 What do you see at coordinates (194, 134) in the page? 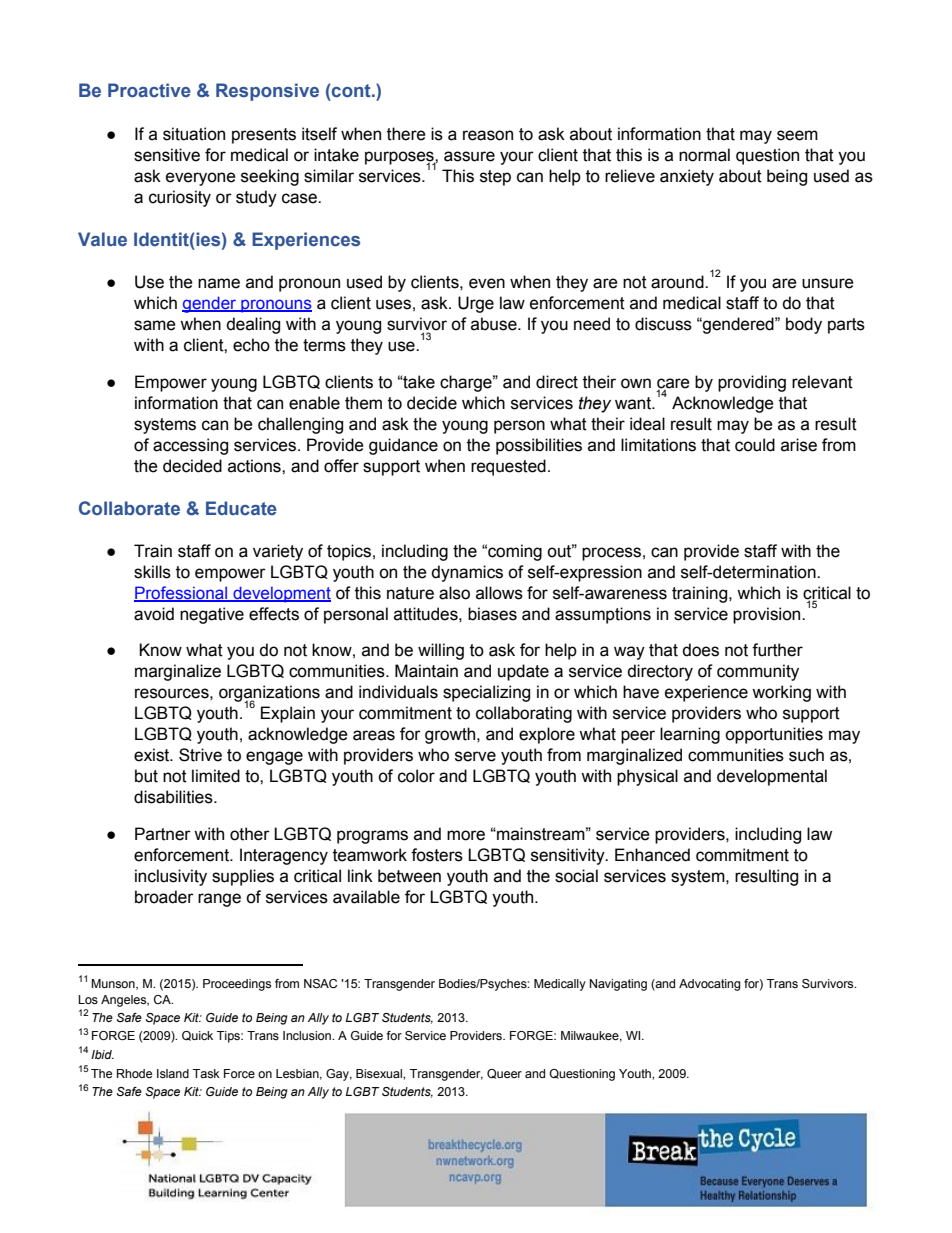
I see `situation` at bounding box center [194, 134].
